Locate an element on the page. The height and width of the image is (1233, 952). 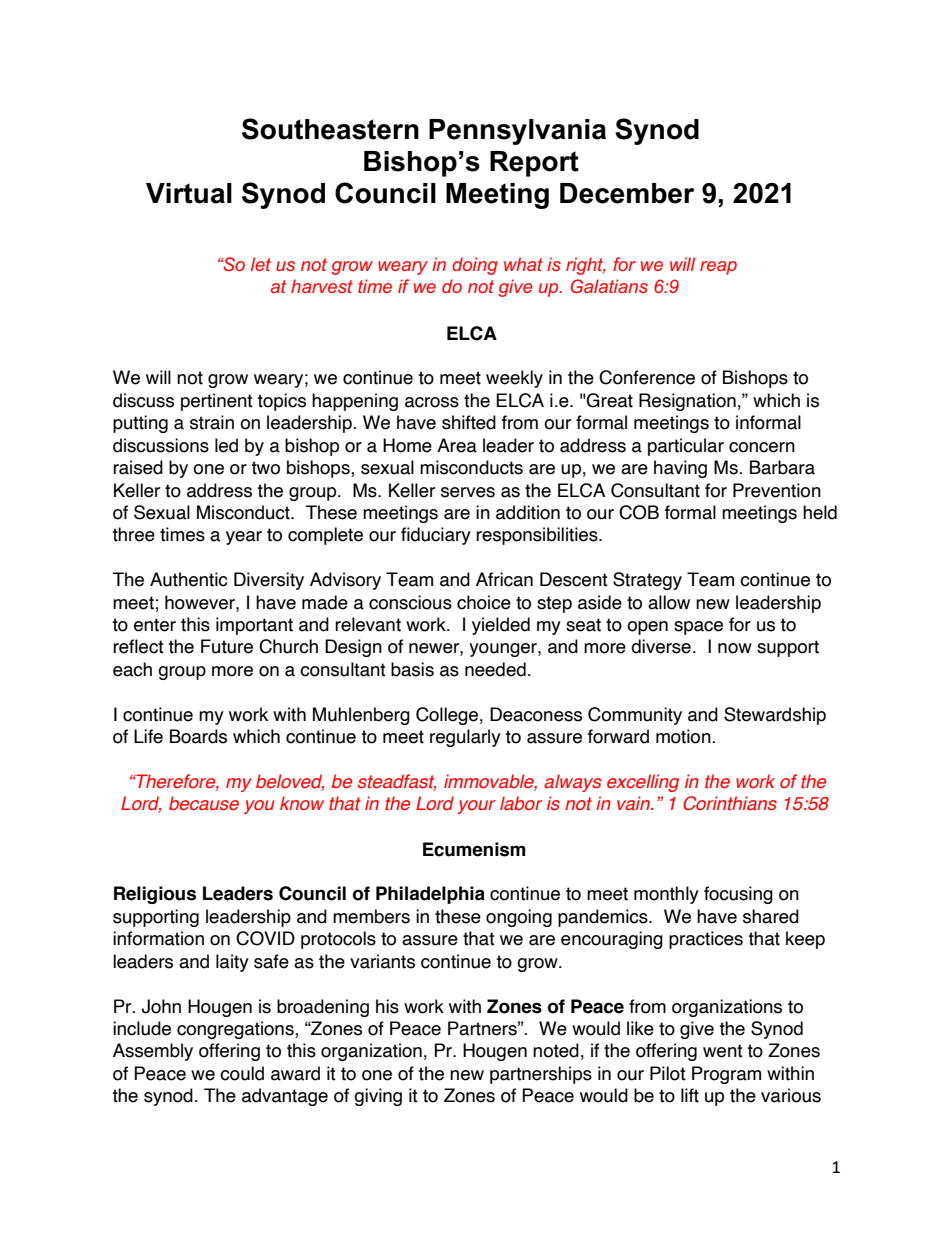
pertinent is located at coordinates (217, 402).
